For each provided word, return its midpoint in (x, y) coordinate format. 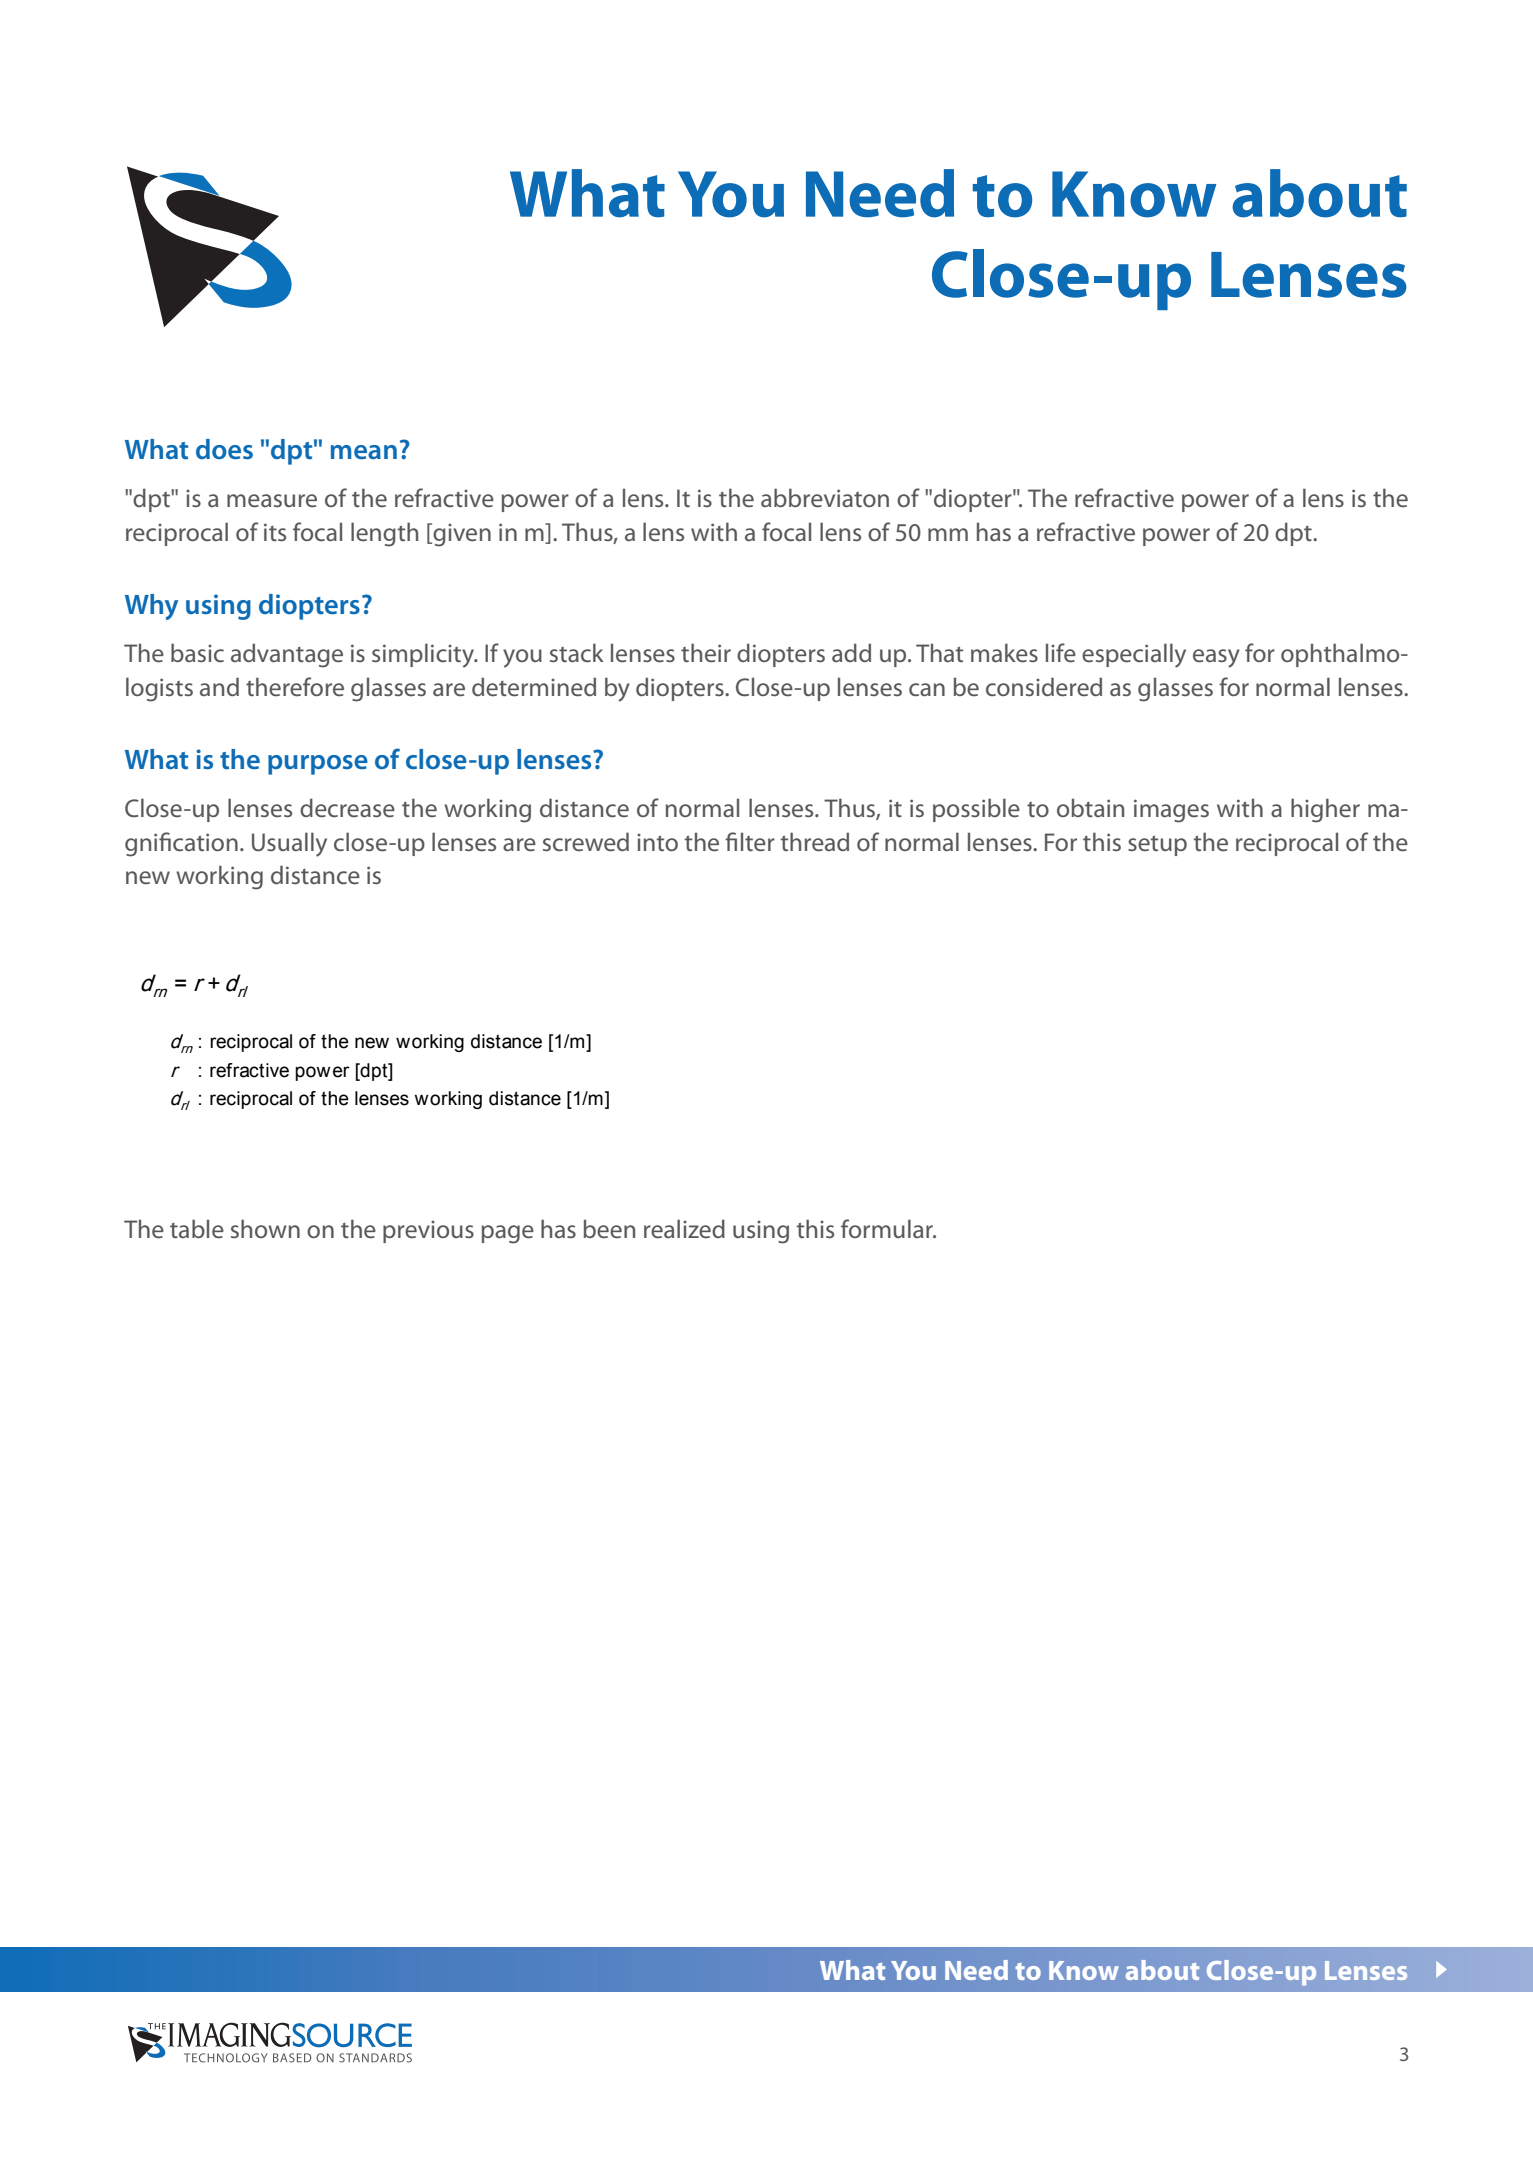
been (609, 1228)
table (197, 1229)
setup (1157, 846)
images (1171, 811)
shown (265, 1228)
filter (750, 842)
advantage (287, 655)
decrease (347, 808)
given (461, 535)
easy (1216, 658)
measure (272, 501)
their (706, 653)
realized (684, 1228)
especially (1134, 655)
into (657, 842)
